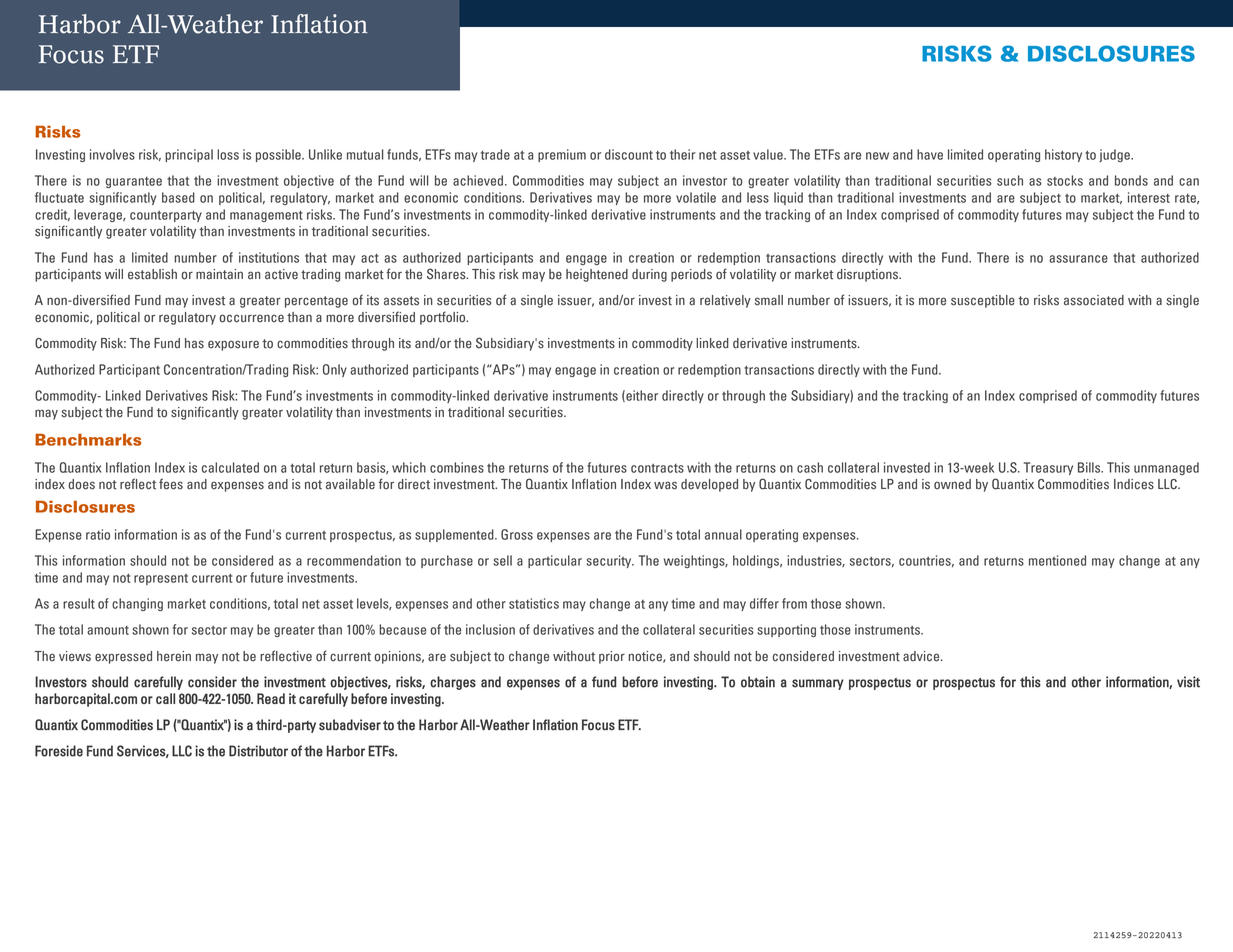 The height and width of the screenshot is (952, 1233). What do you see at coordinates (657, 468) in the screenshot?
I see `contracts` at bounding box center [657, 468].
